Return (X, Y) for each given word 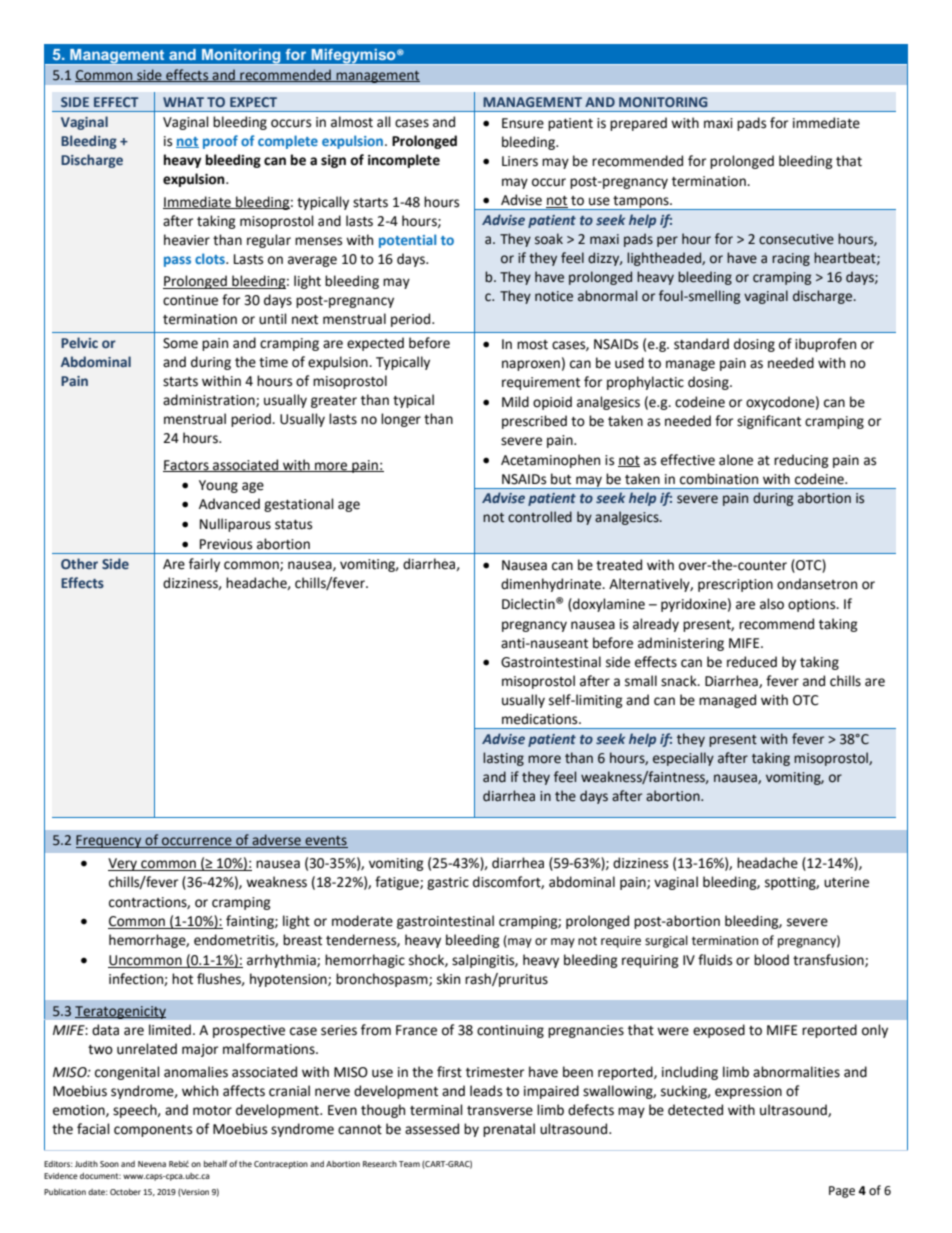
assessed (432, 1129)
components (153, 1131)
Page (842, 1192)
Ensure (523, 123)
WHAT (183, 102)
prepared (638, 124)
